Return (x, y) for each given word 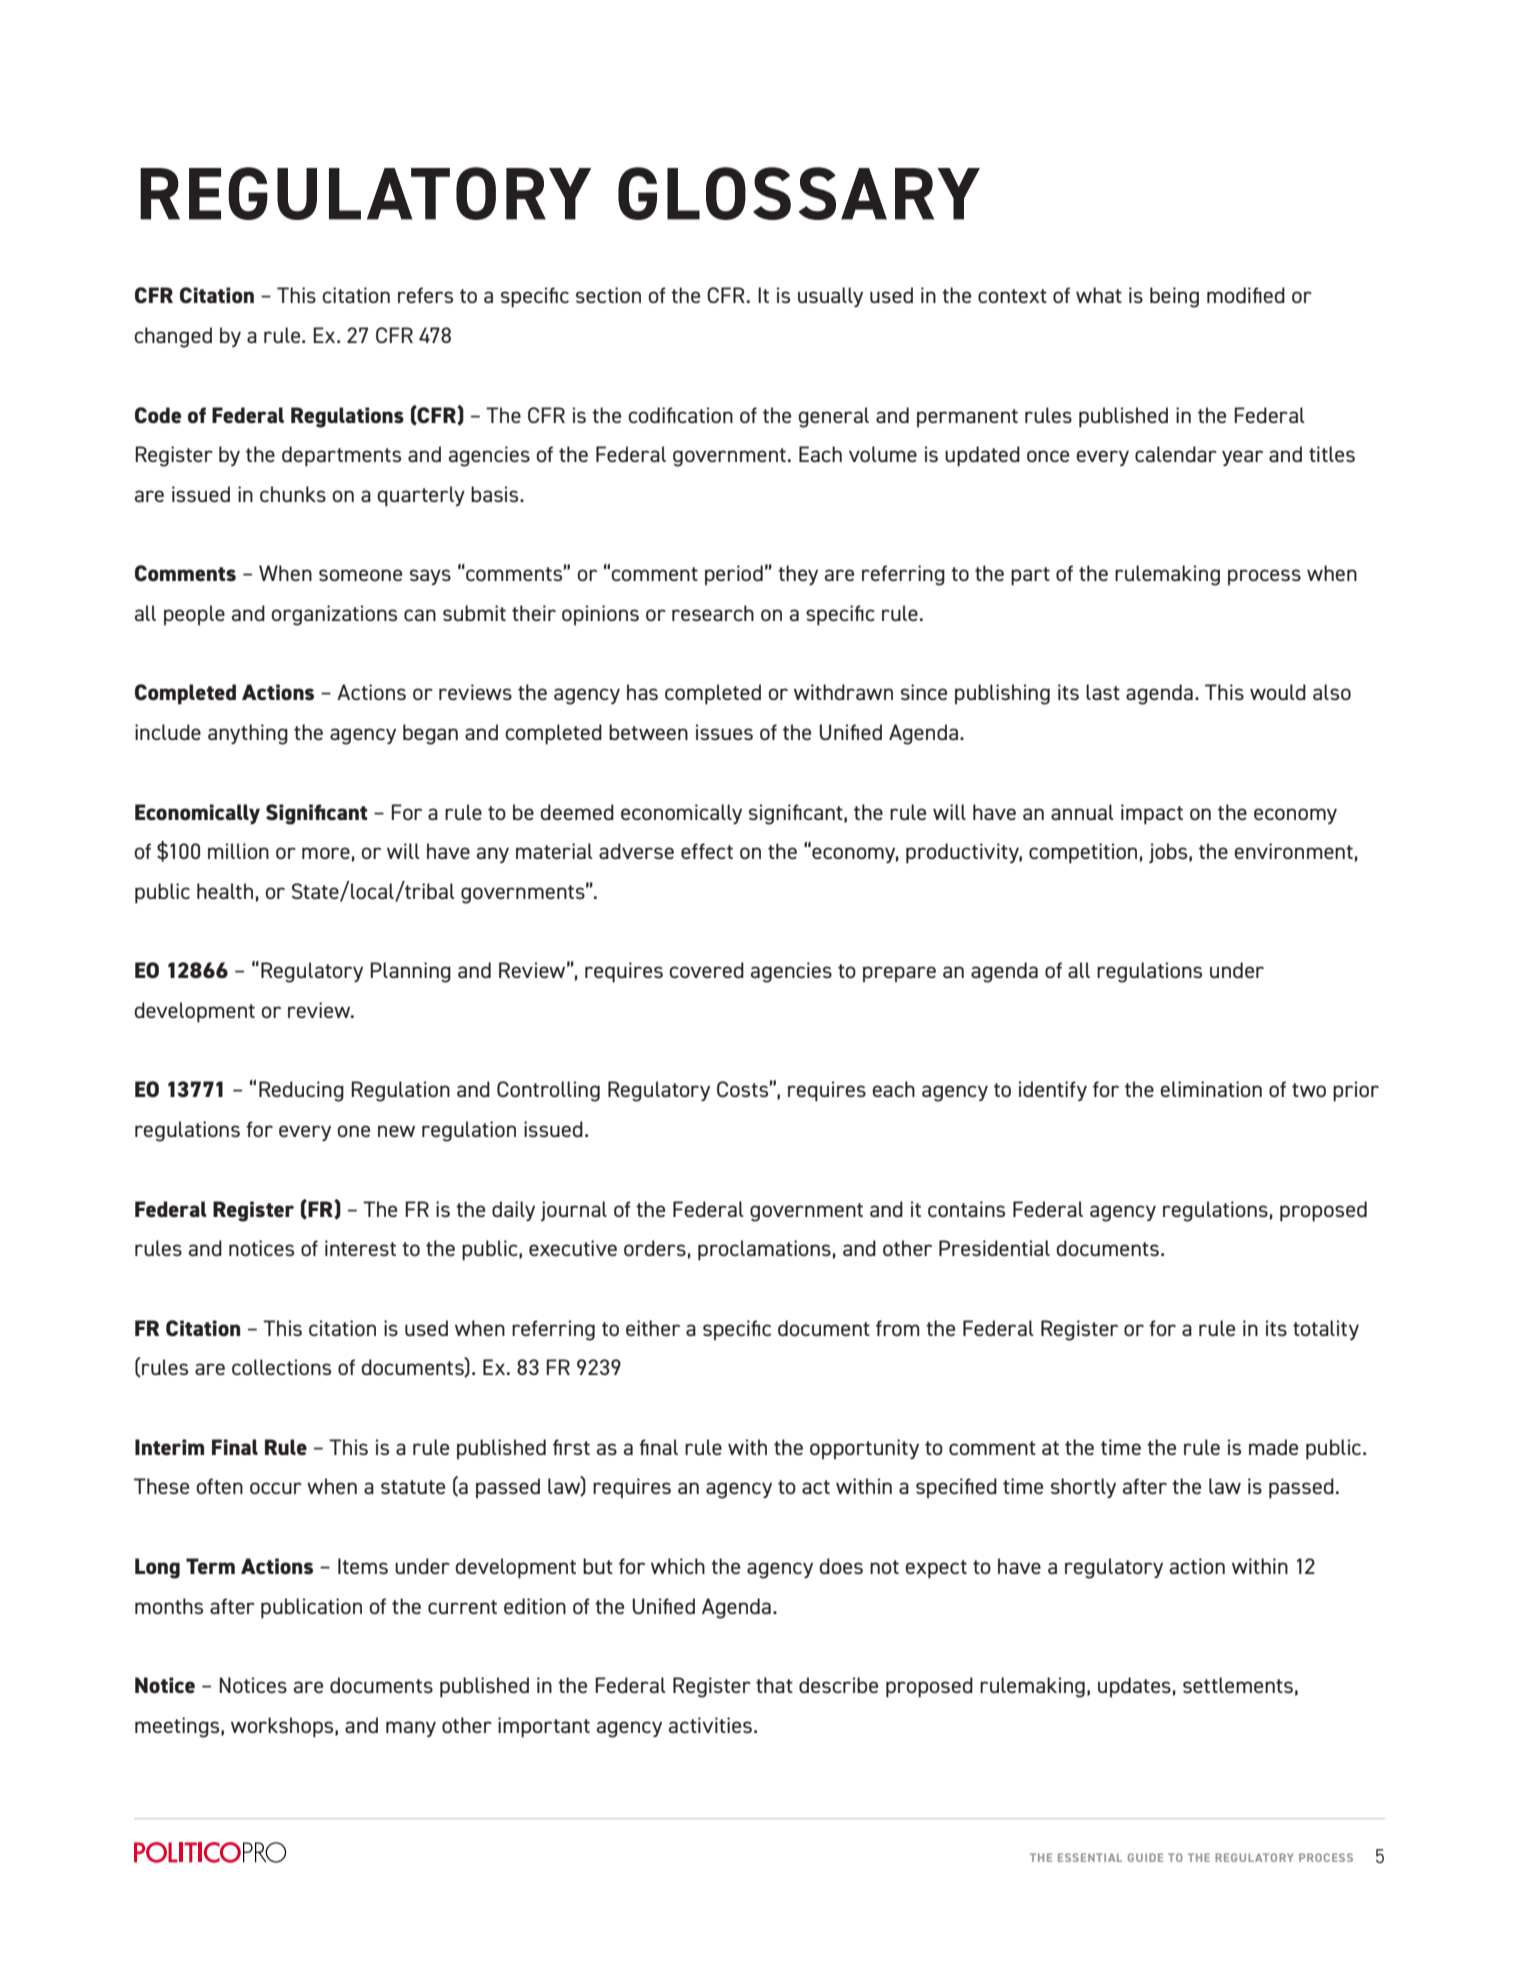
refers (425, 295)
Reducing (301, 1091)
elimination (1211, 1089)
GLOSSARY (799, 193)
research (713, 613)
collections (281, 1367)
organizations (334, 615)
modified (1246, 295)
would (1278, 692)
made (1273, 1447)
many (411, 1729)
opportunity (864, 1449)
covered (706, 970)
